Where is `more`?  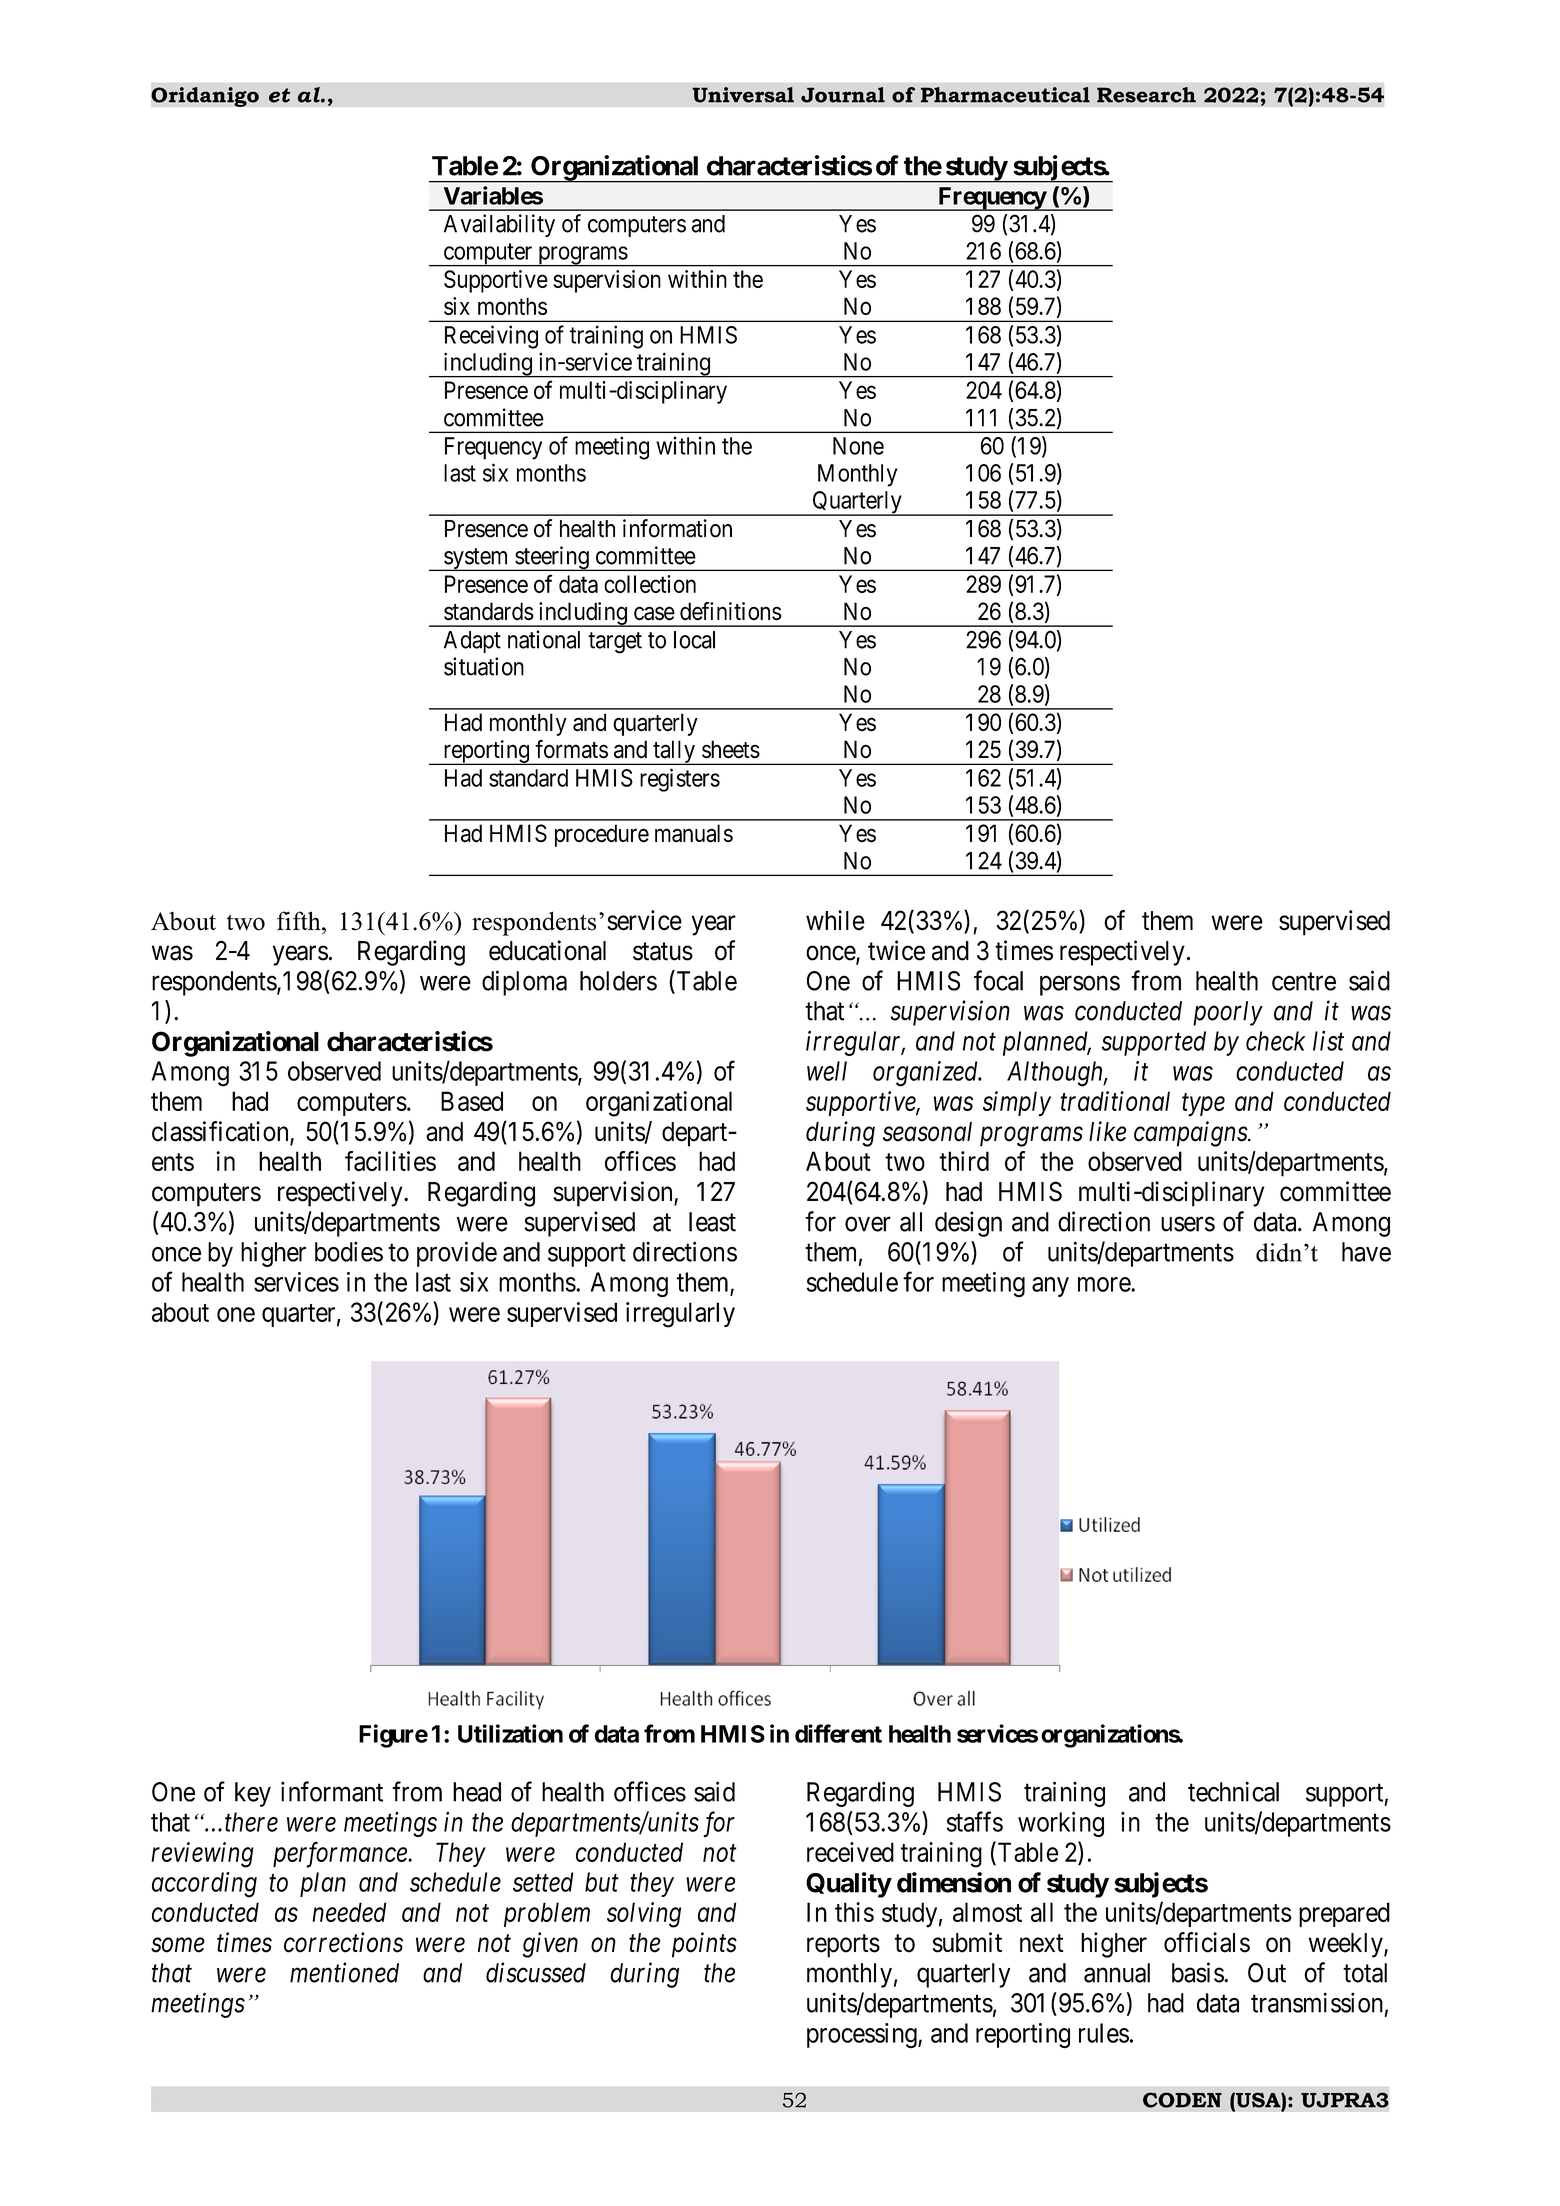 more is located at coordinates (1105, 1284).
